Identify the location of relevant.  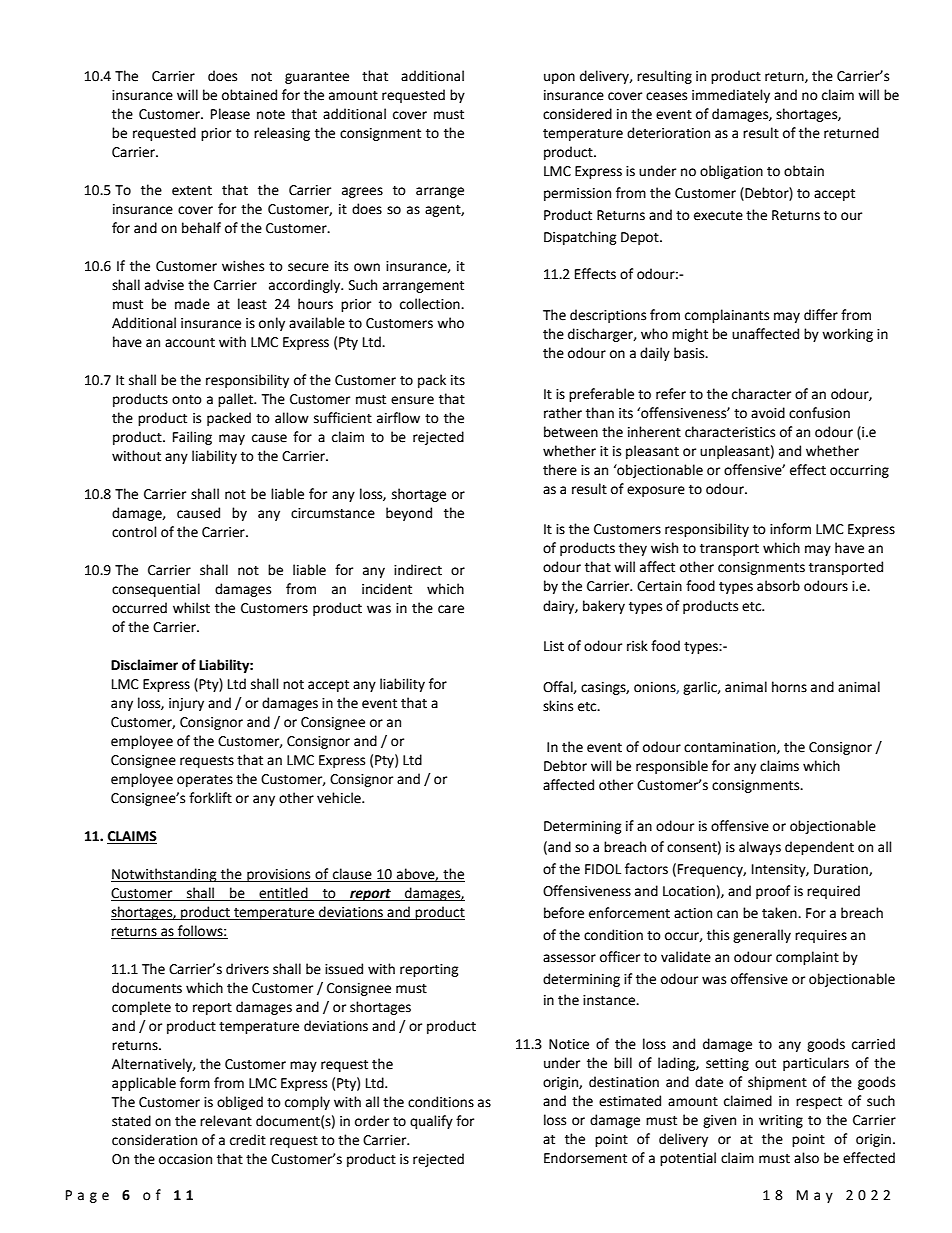
(226, 1121).
